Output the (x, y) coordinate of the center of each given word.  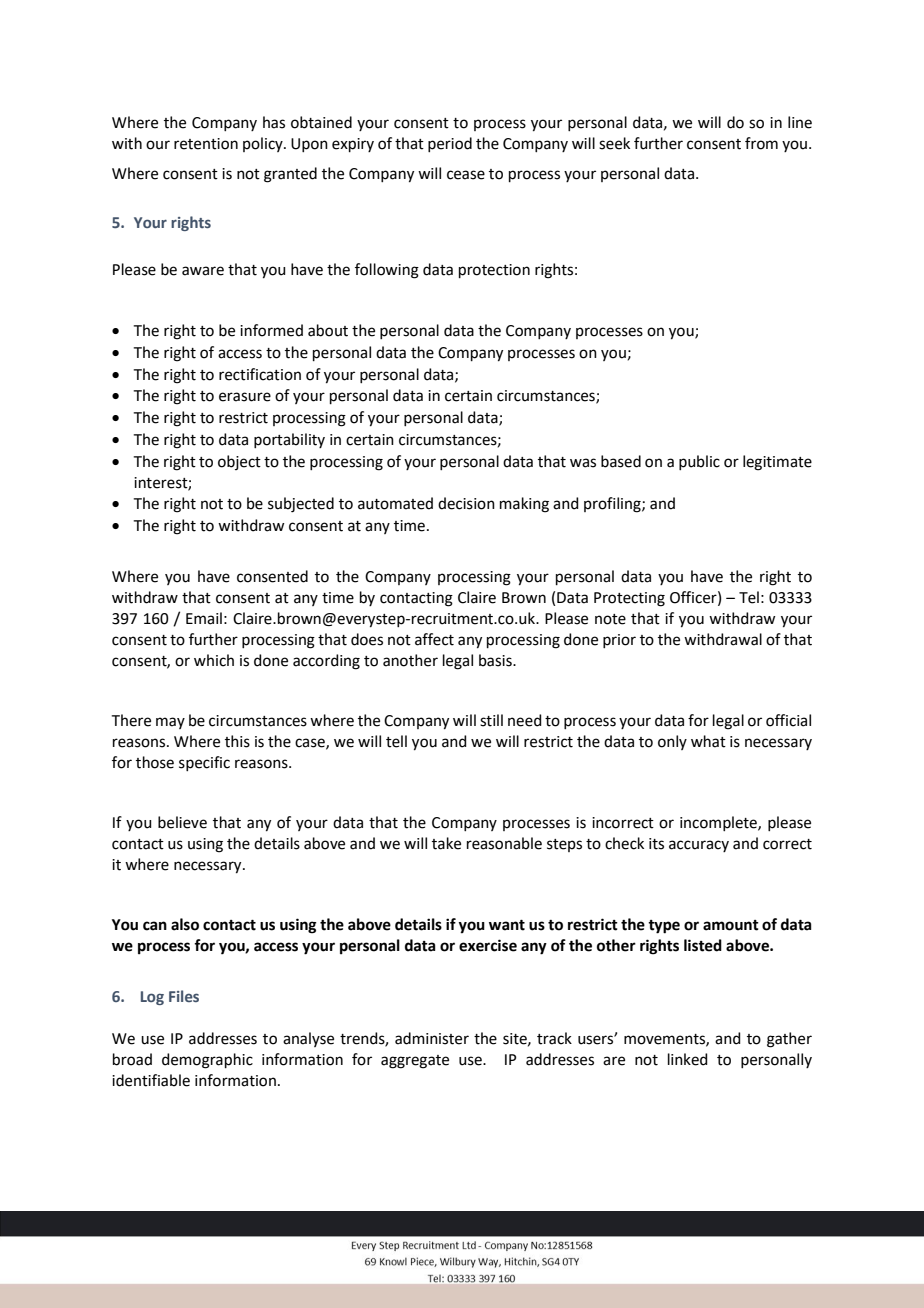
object (239, 462)
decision (466, 503)
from (761, 143)
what (708, 741)
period (450, 144)
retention (206, 144)
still (491, 720)
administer (432, 1038)
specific (204, 763)
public (699, 462)
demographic (207, 1061)
